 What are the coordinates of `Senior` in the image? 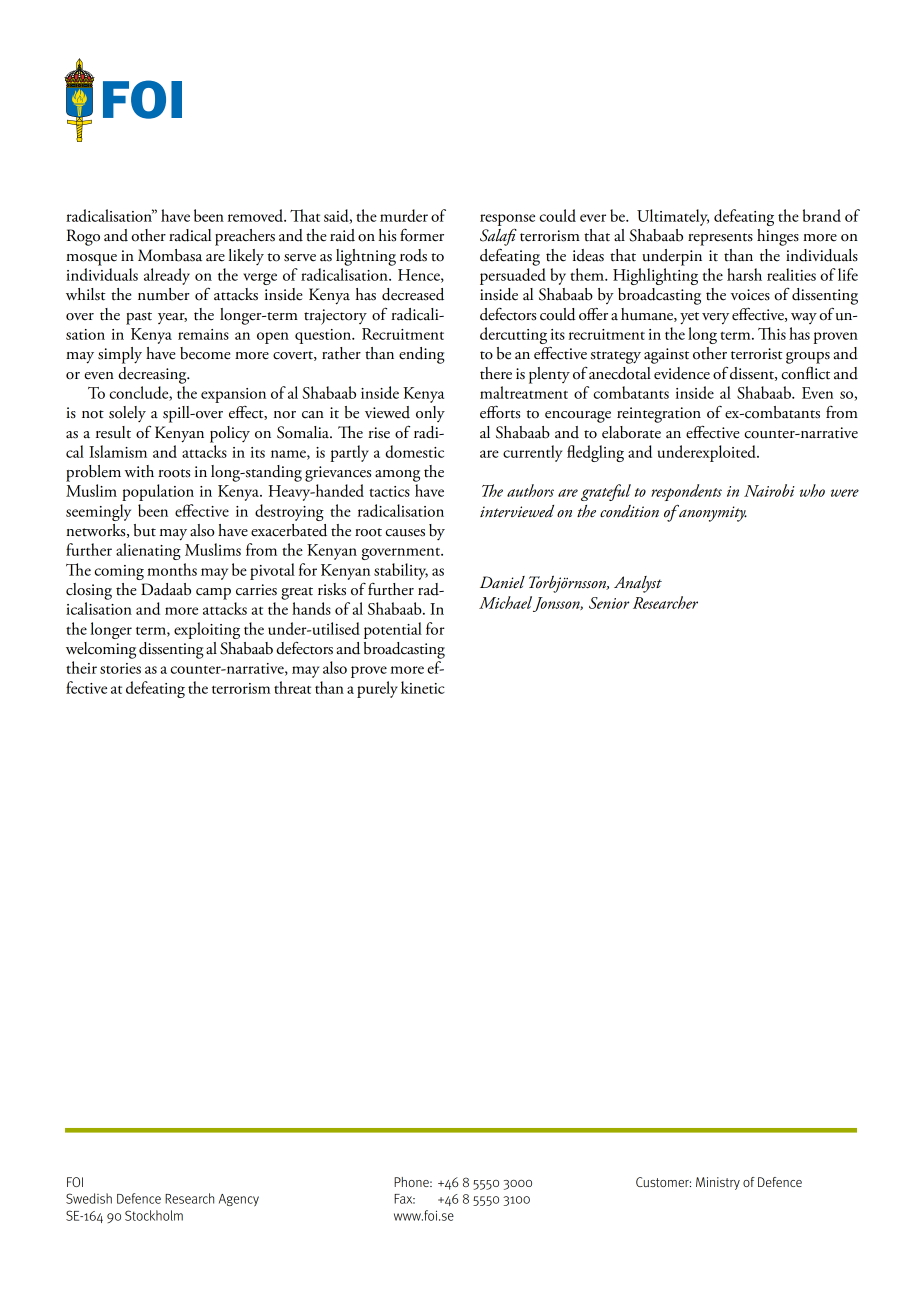 It's located at (609, 603).
